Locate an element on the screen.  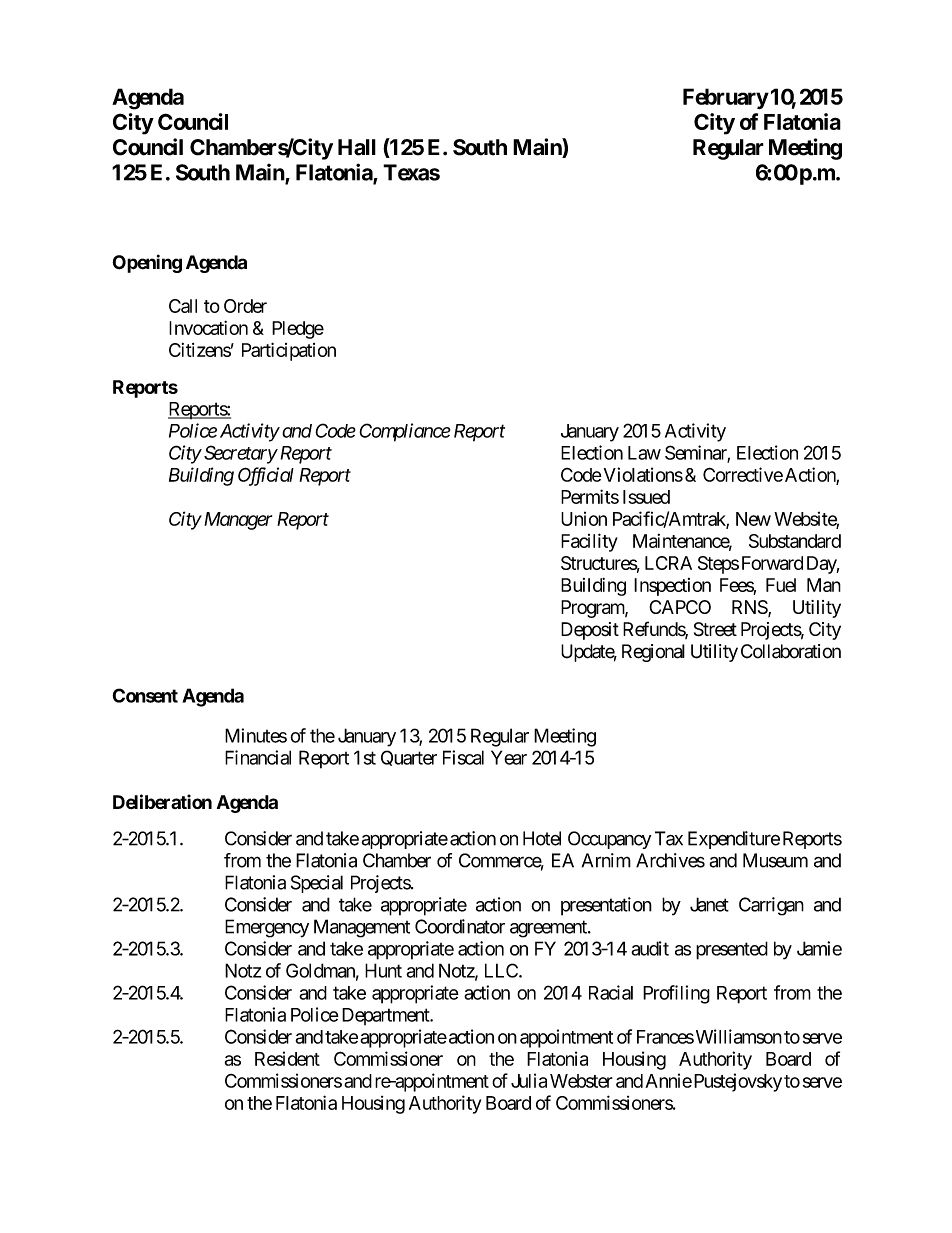
Tax is located at coordinates (669, 838).
